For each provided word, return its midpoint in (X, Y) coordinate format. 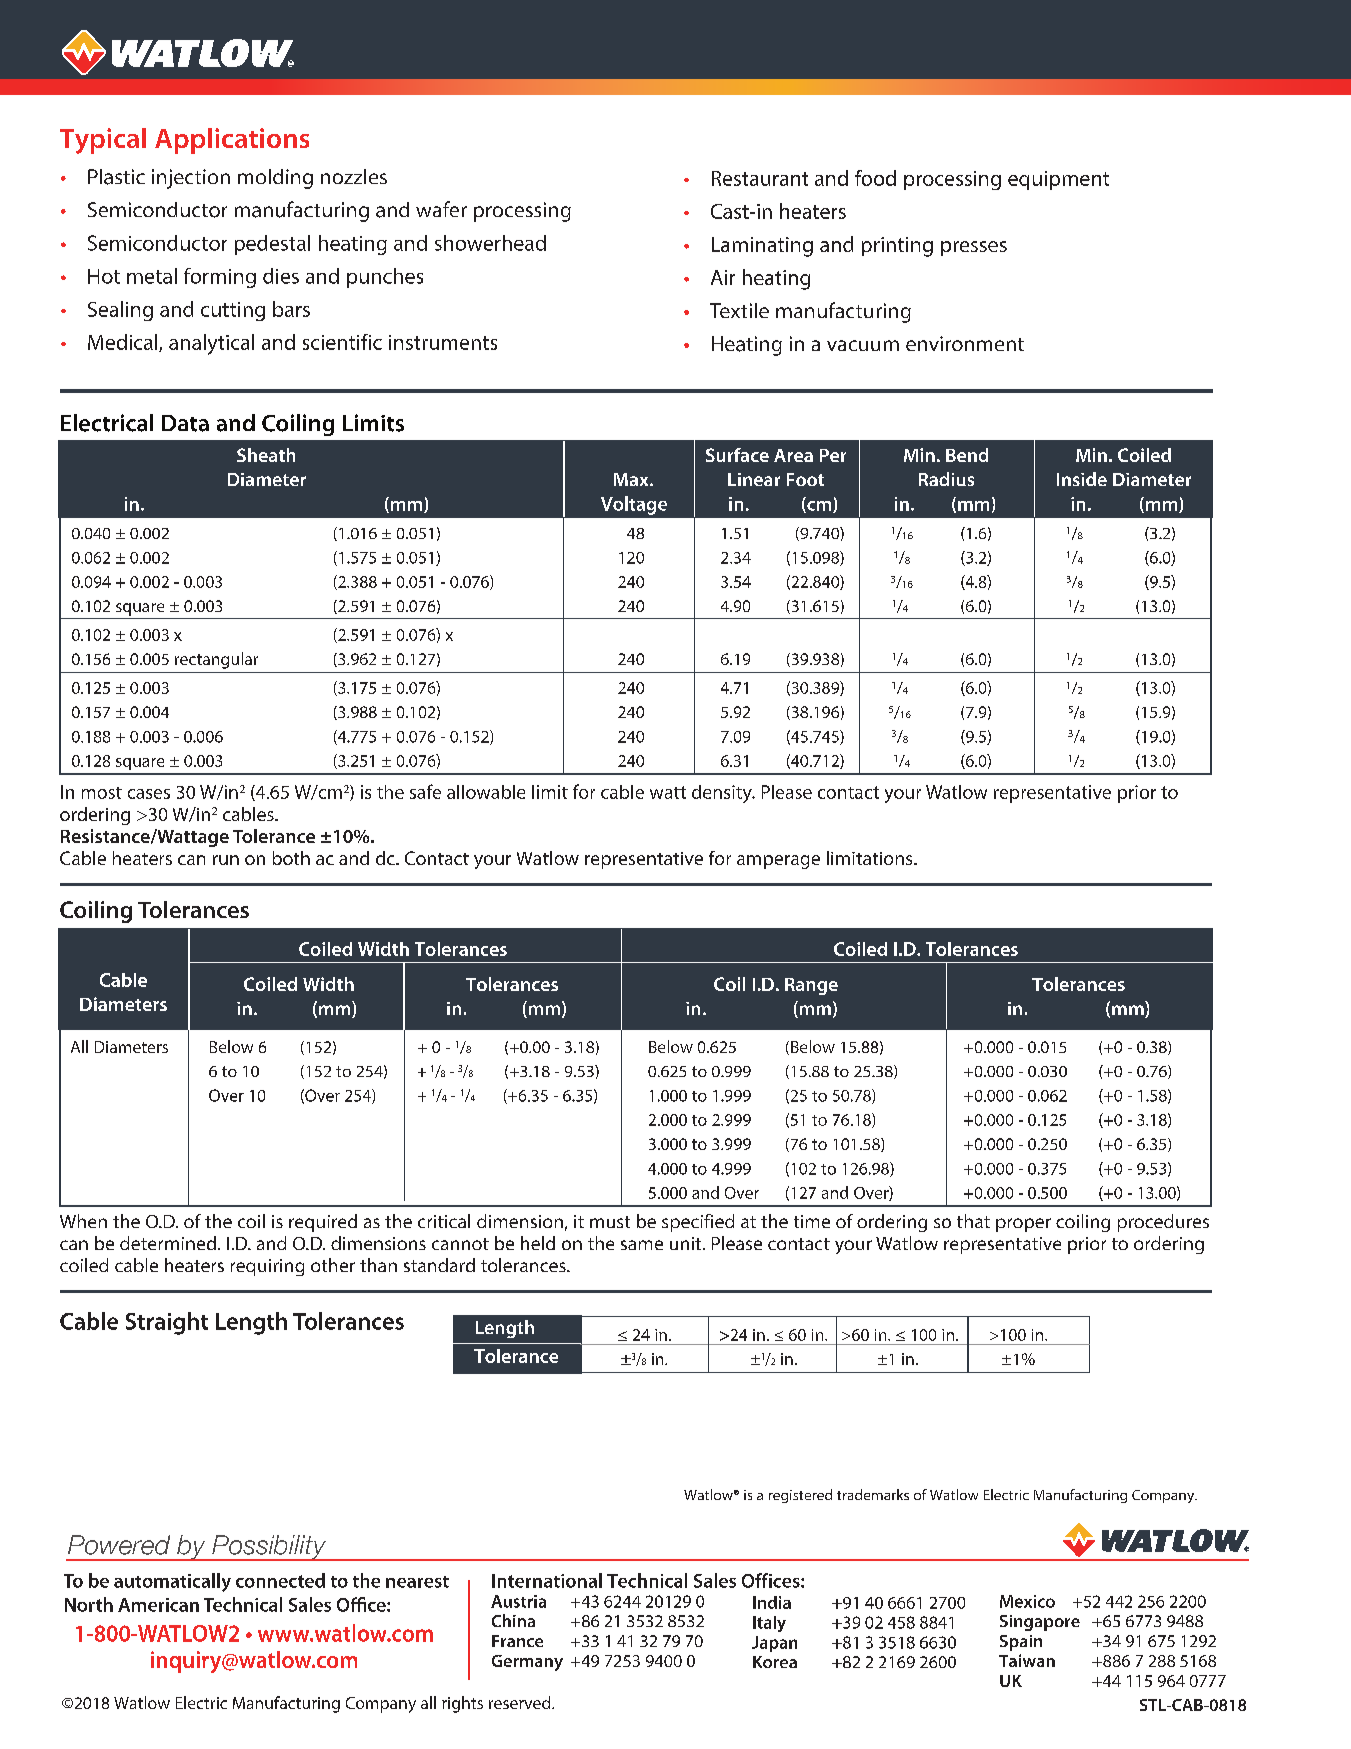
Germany (527, 1663)
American (158, 1605)
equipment (1058, 180)
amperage (778, 862)
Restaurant (760, 178)
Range (811, 986)
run (226, 860)
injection (191, 179)
